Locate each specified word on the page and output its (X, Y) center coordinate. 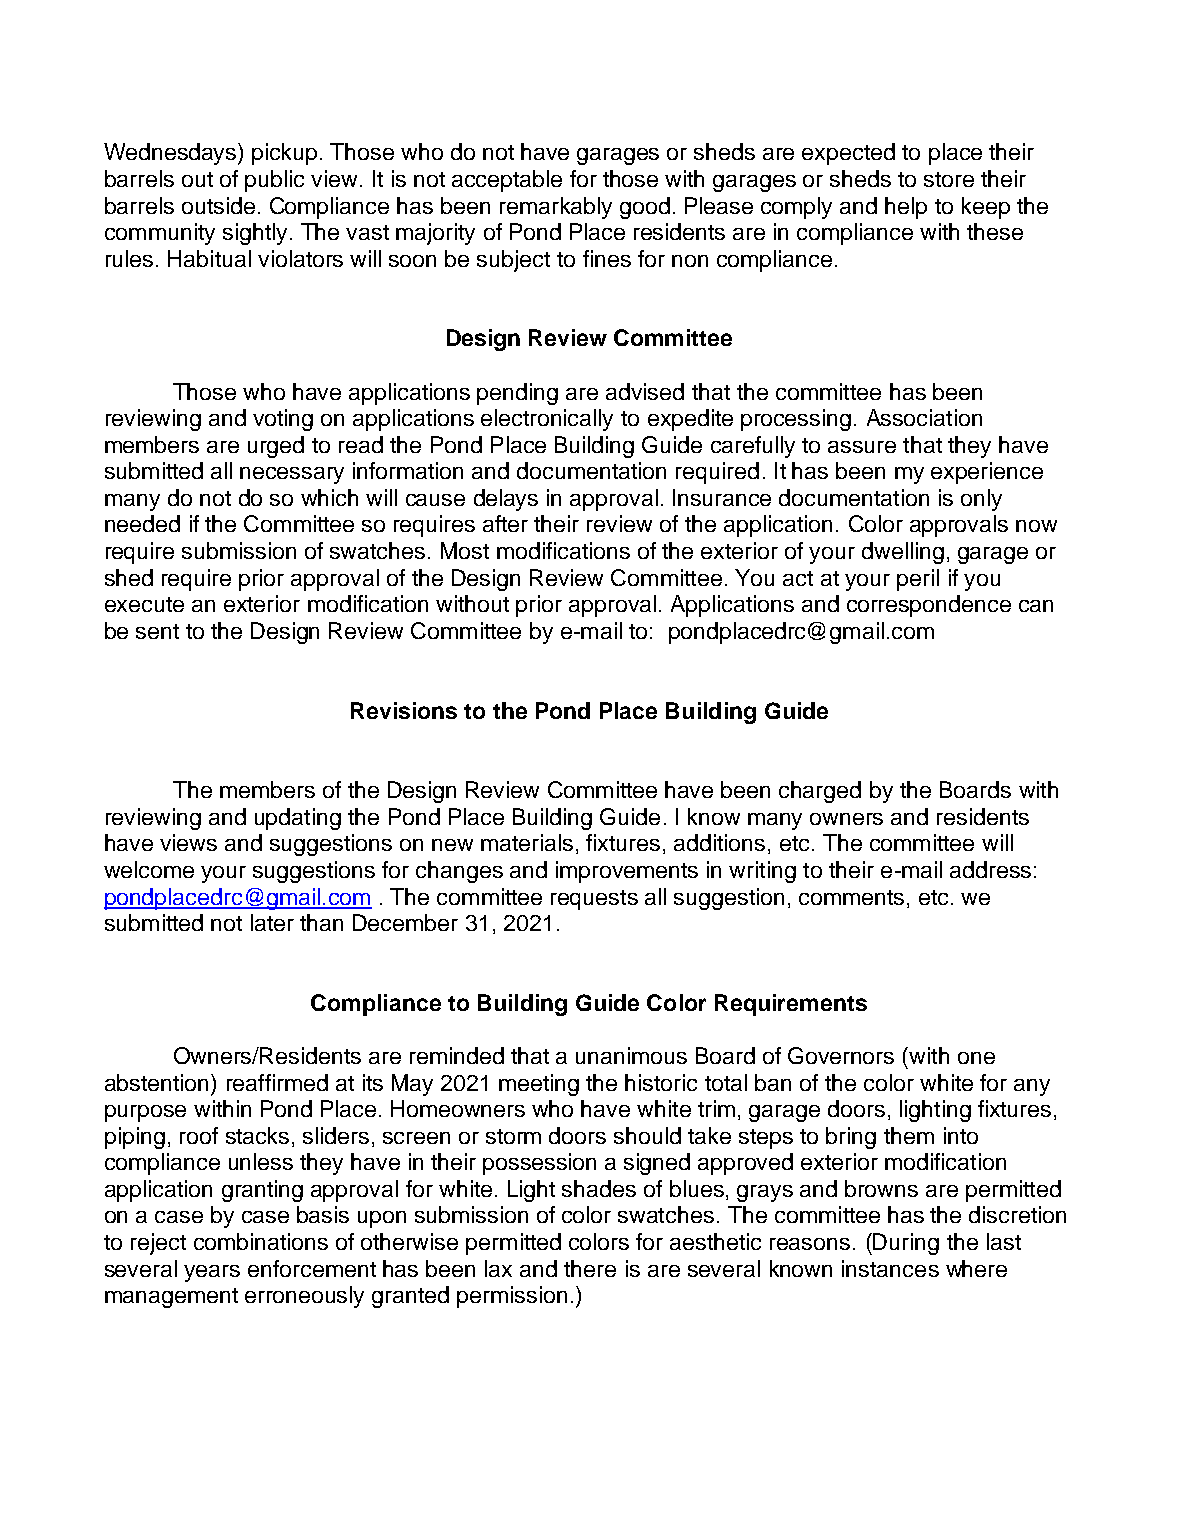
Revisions (404, 710)
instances (890, 1268)
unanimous (631, 1055)
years (212, 1273)
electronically (547, 420)
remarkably (556, 208)
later (272, 922)
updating (298, 819)
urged (276, 447)
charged (820, 792)
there (590, 1268)
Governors (841, 1055)
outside (218, 205)
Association (924, 417)
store (949, 179)
